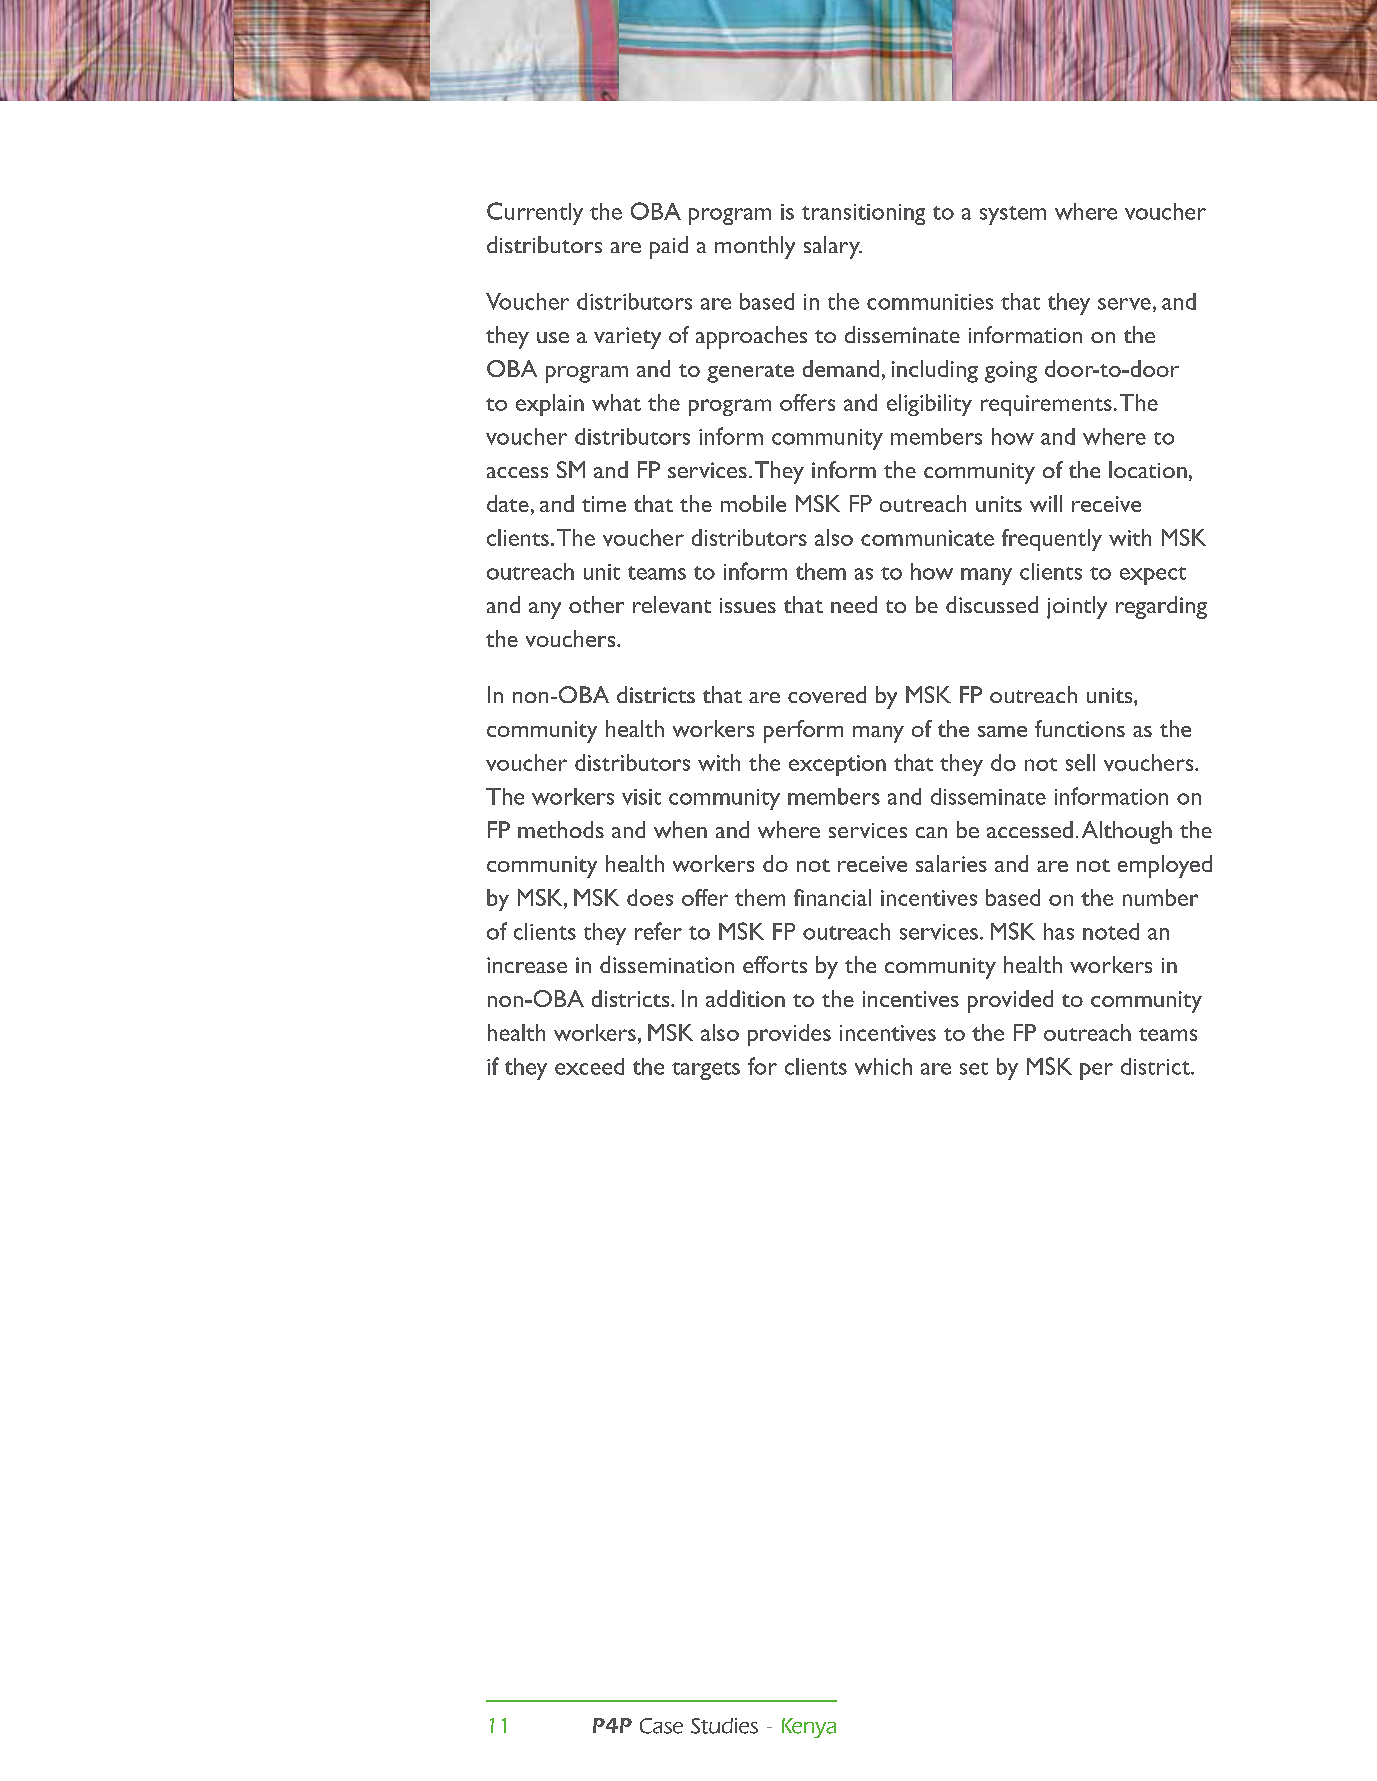  I want to click on which, so click(883, 1066).
